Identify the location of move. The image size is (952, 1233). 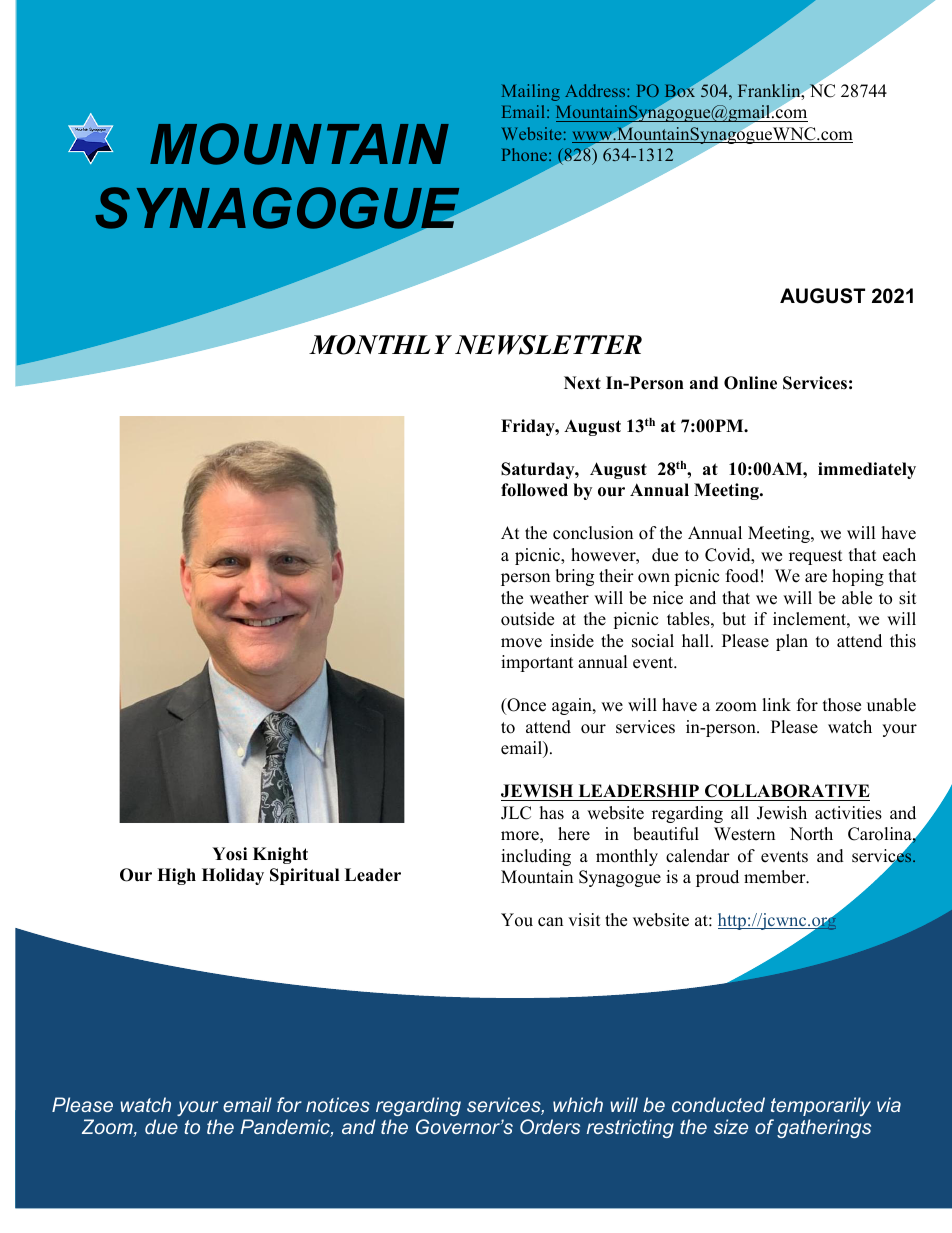
(521, 643).
